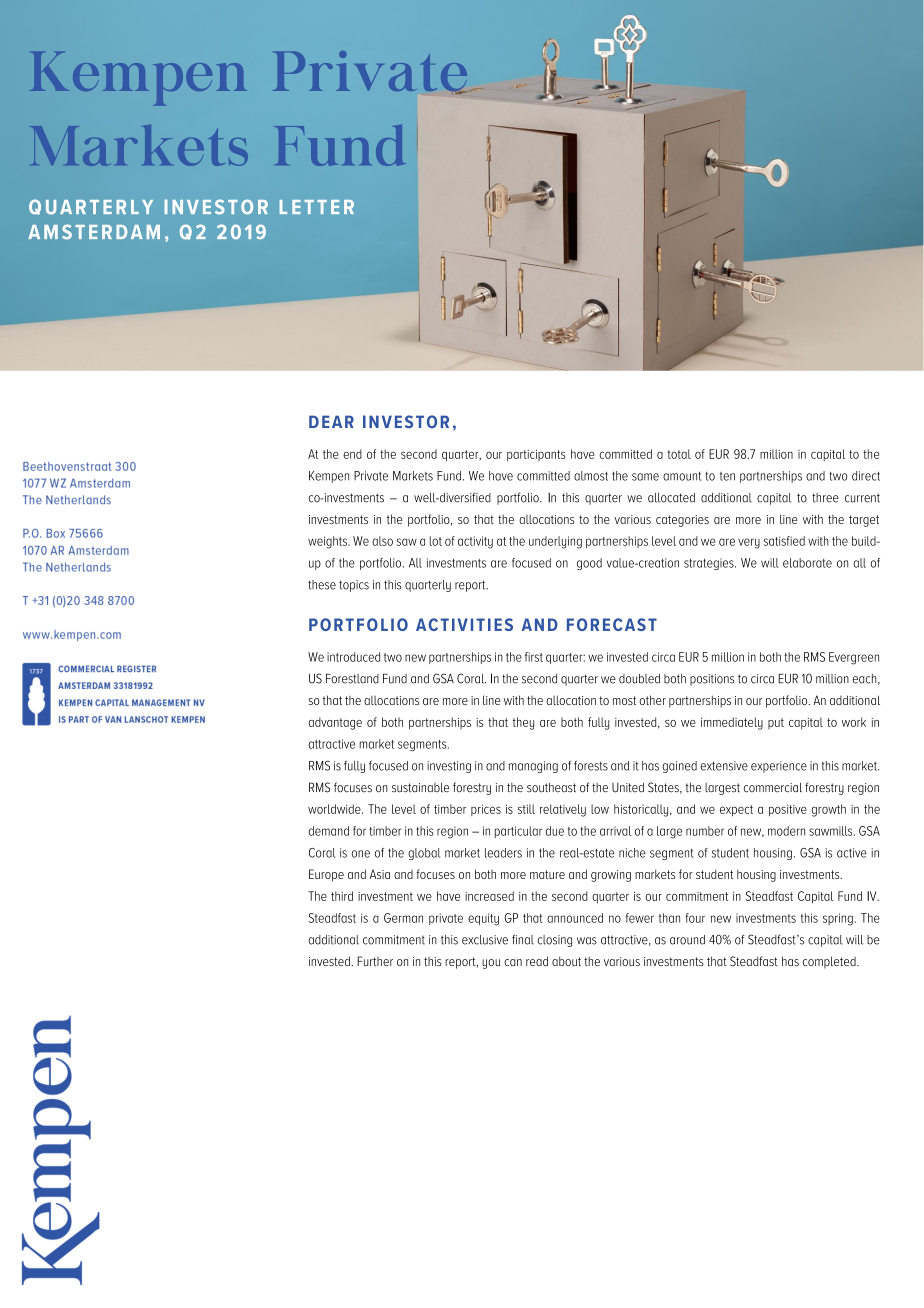 Image resolution: width=924 pixels, height=1308 pixels. I want to click on end, so click(352, 454).
